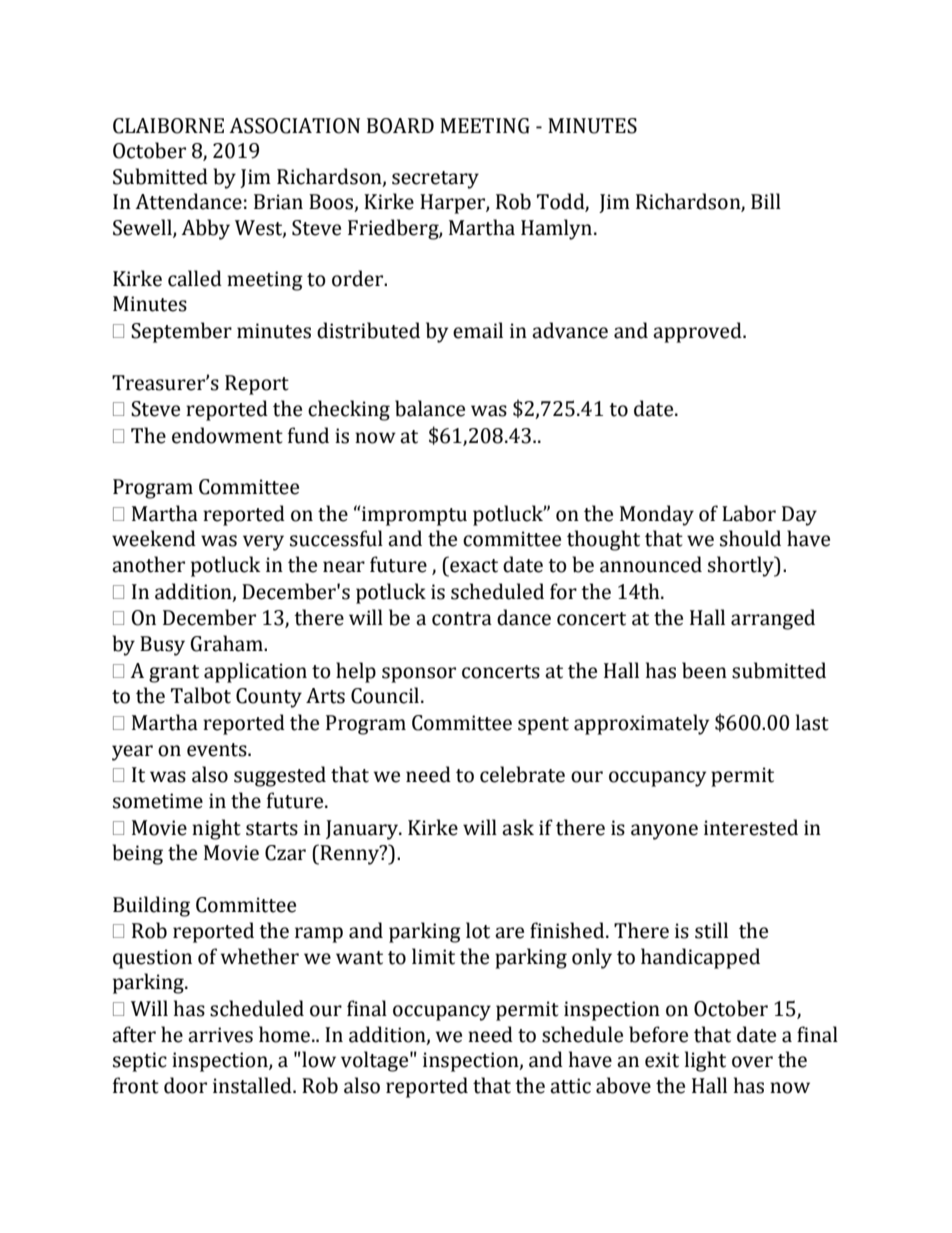 This page has width=952, height=1233. Describe the element at coordinates (228, 643) in the page. I see `Graham` at that location.
